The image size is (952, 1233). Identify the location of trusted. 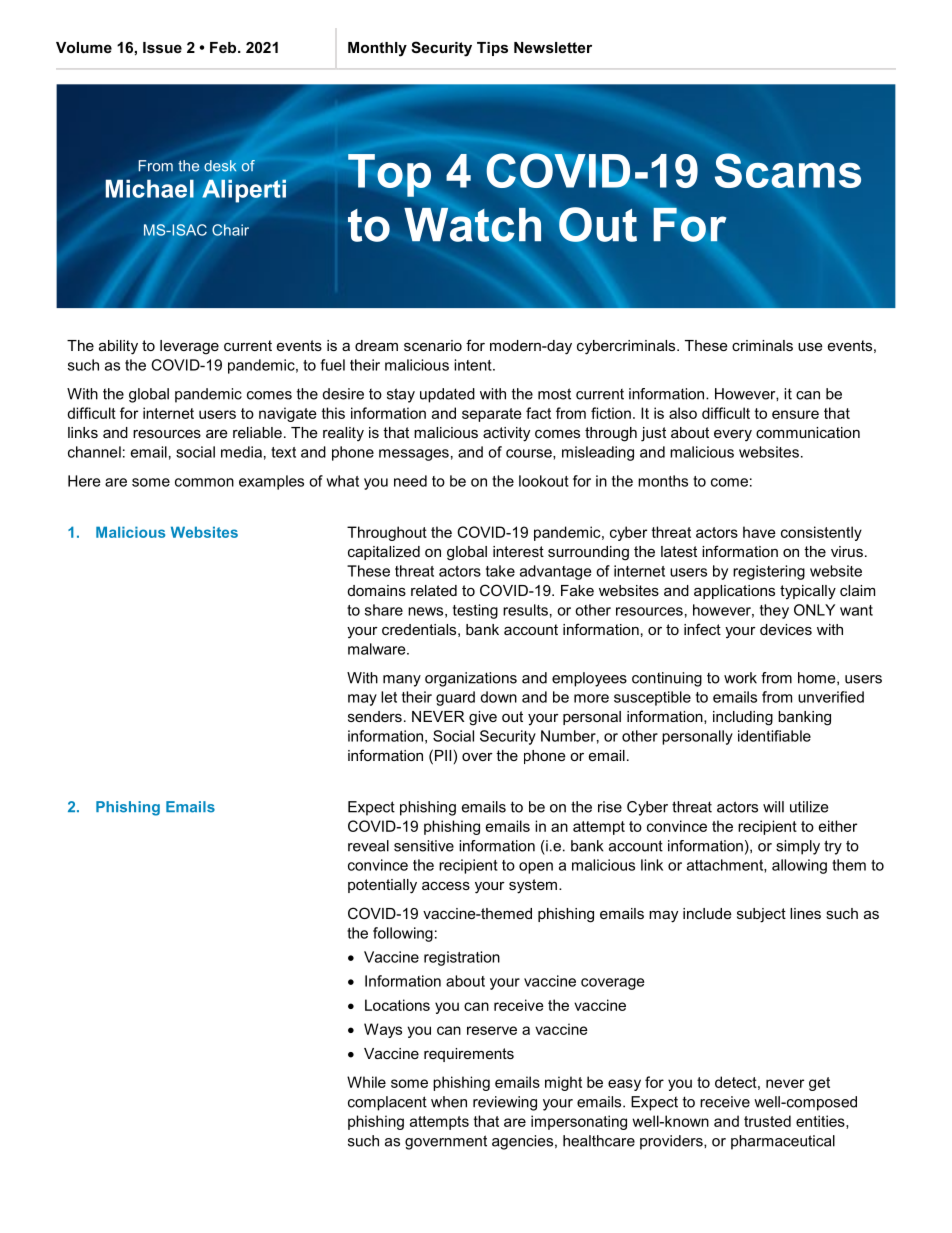
(767, 1121).
